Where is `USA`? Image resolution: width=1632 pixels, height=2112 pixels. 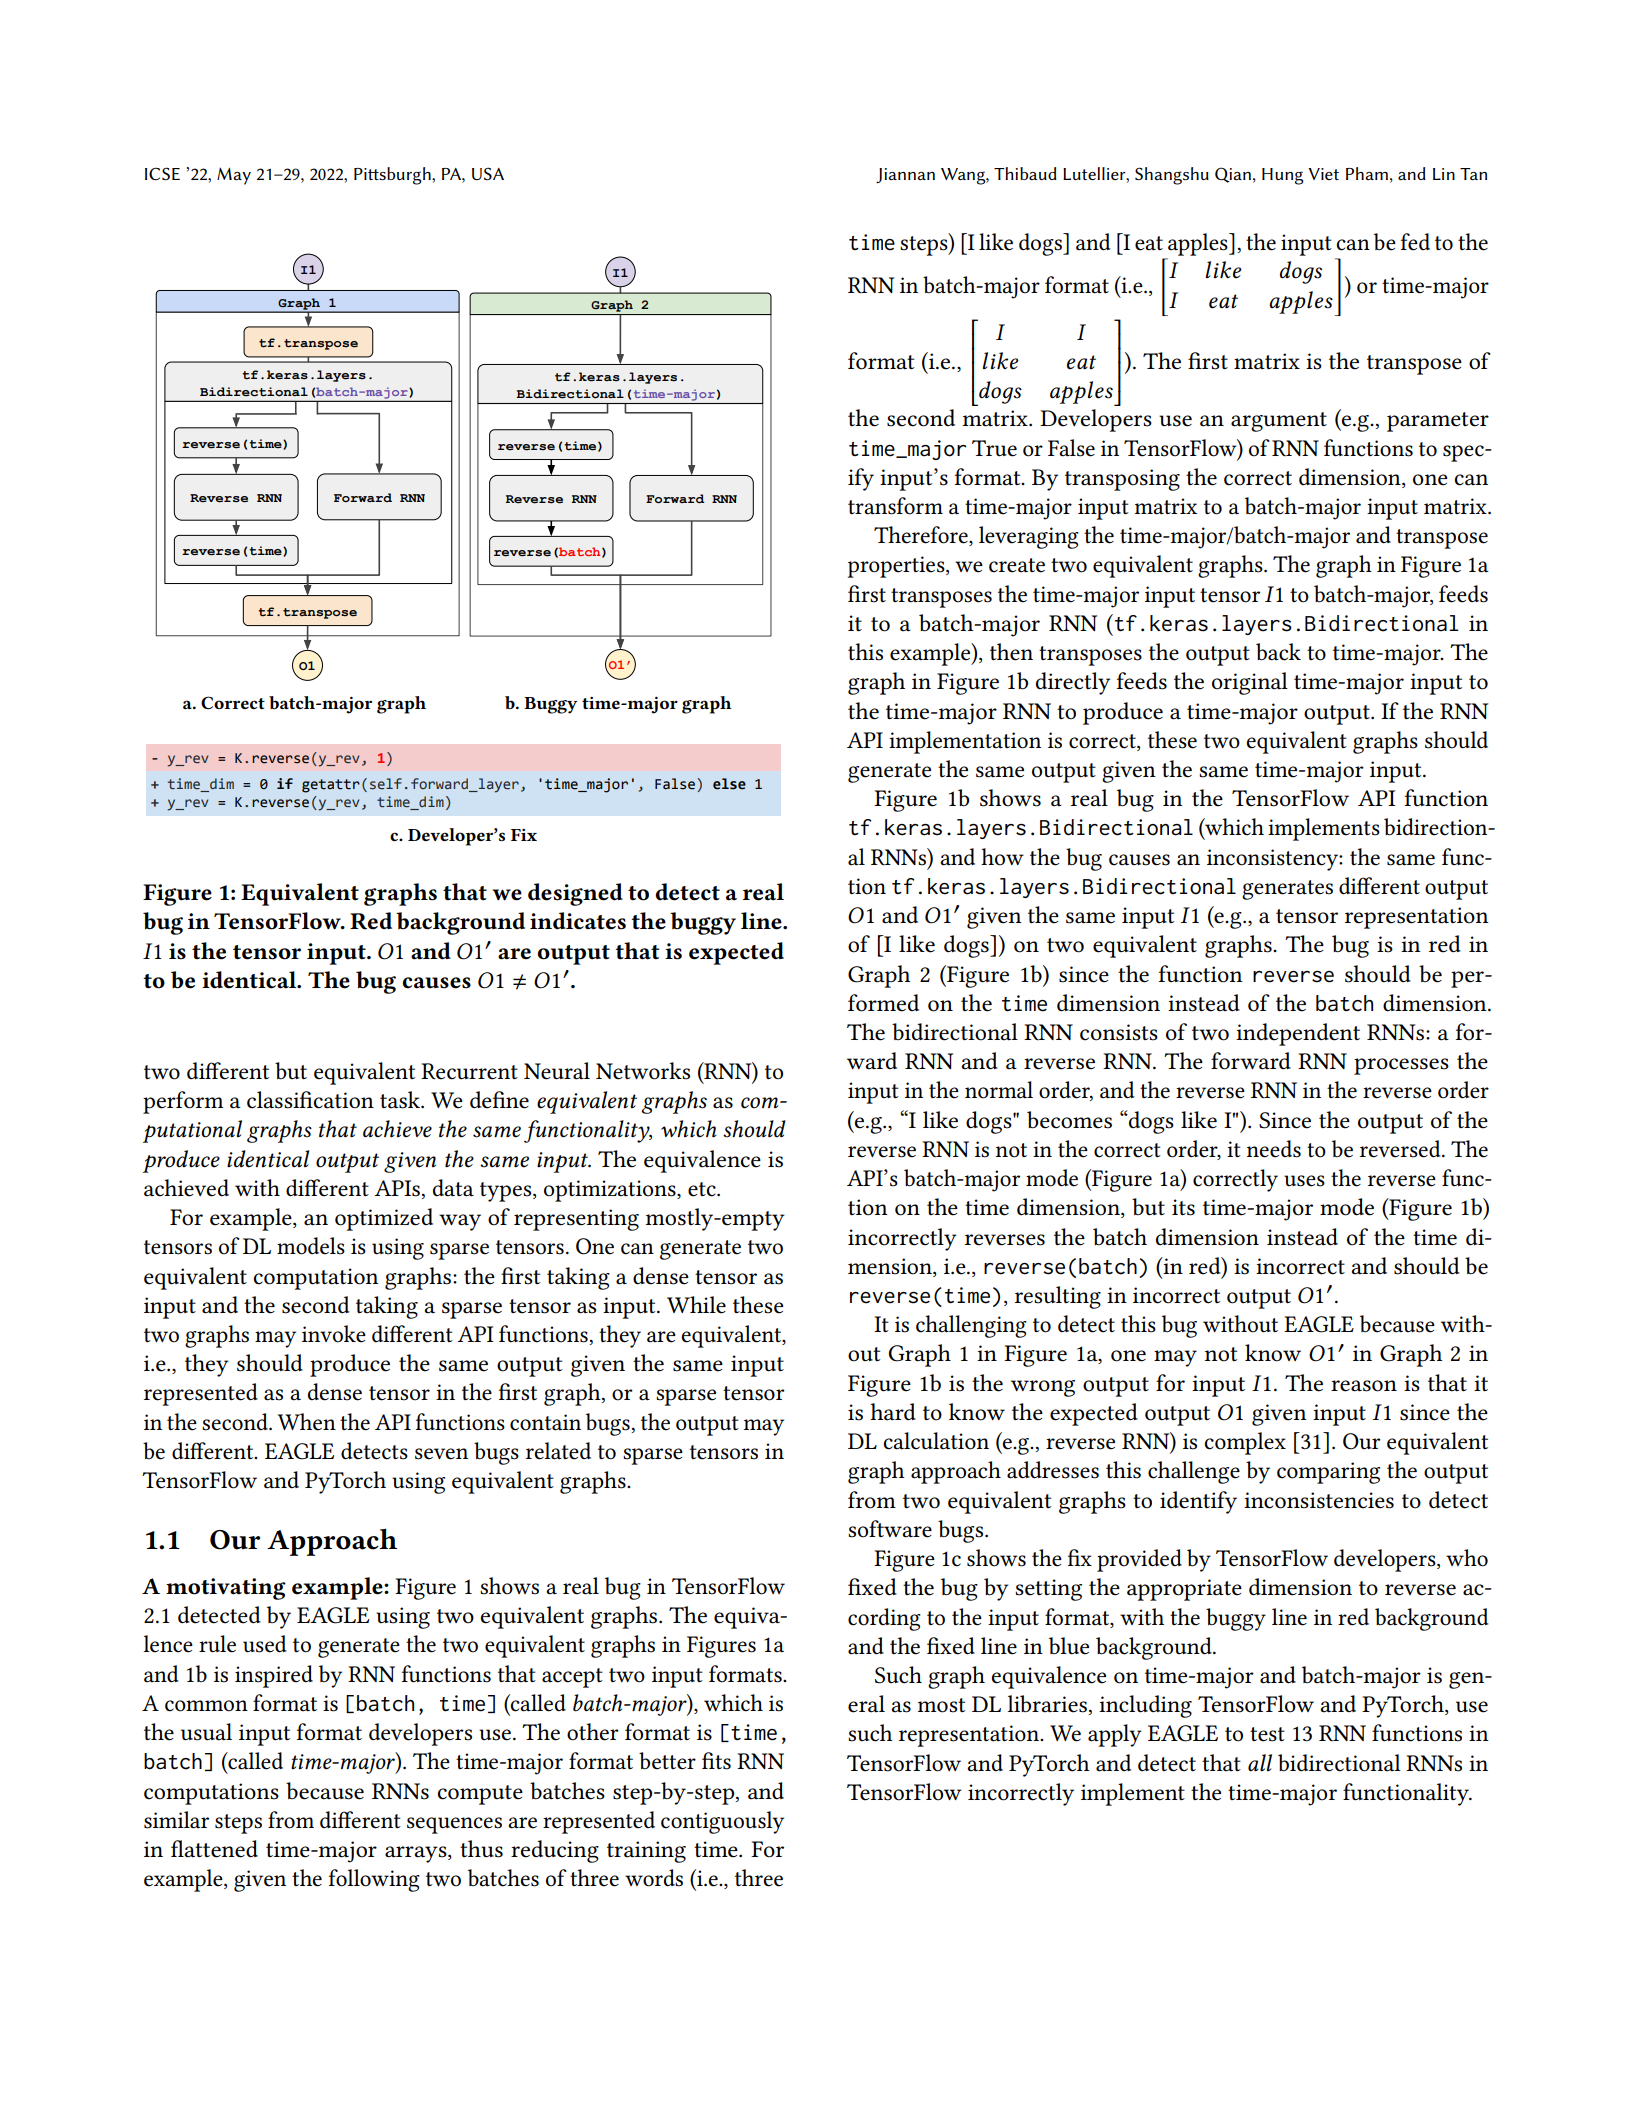
USA is located at coordinates (488, 173).
